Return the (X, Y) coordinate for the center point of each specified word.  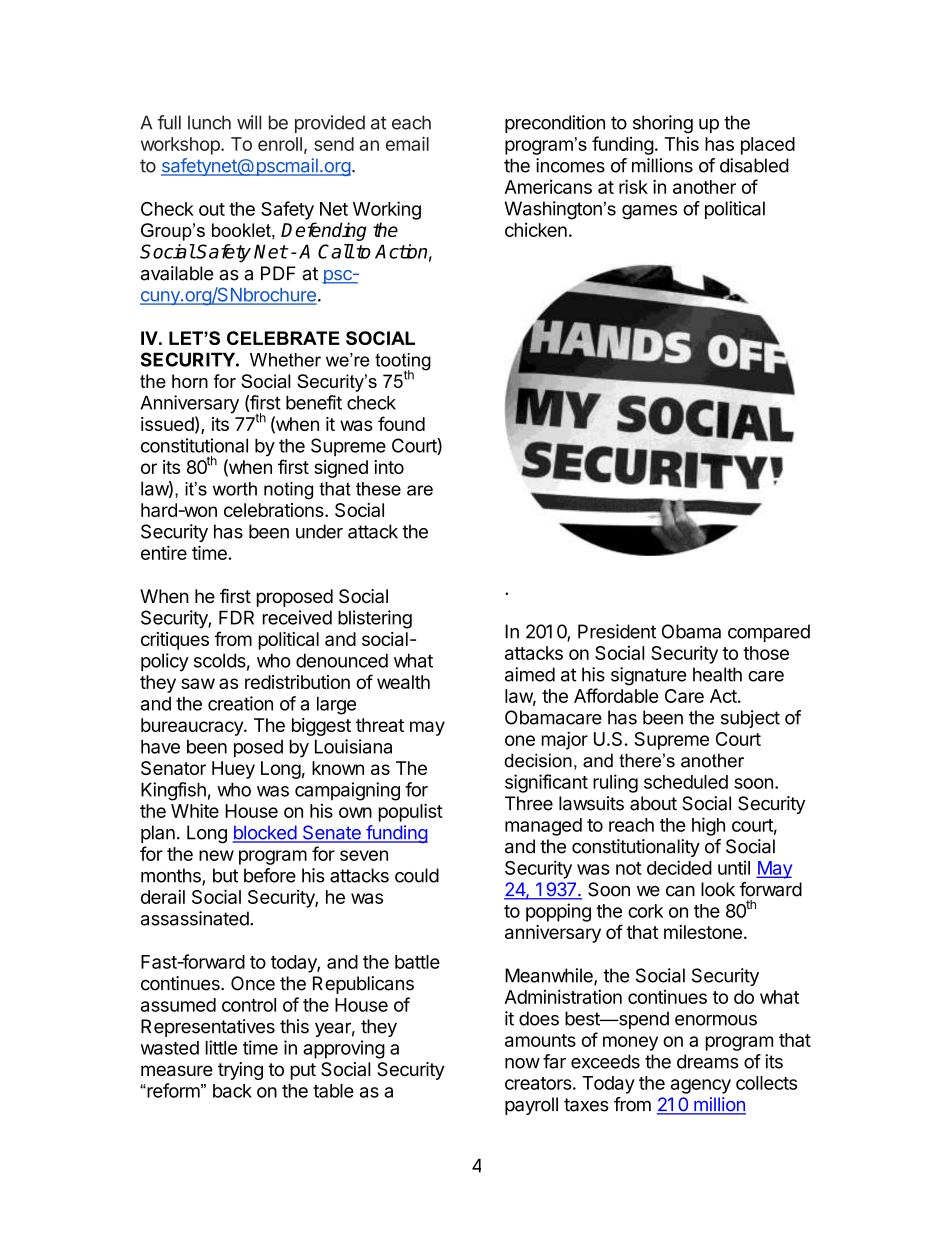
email (407, 143)
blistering (375, 619)
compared (769, 633)
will (249, 122)
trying (240, 1071)
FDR (236, 617)
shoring (663, 124)
